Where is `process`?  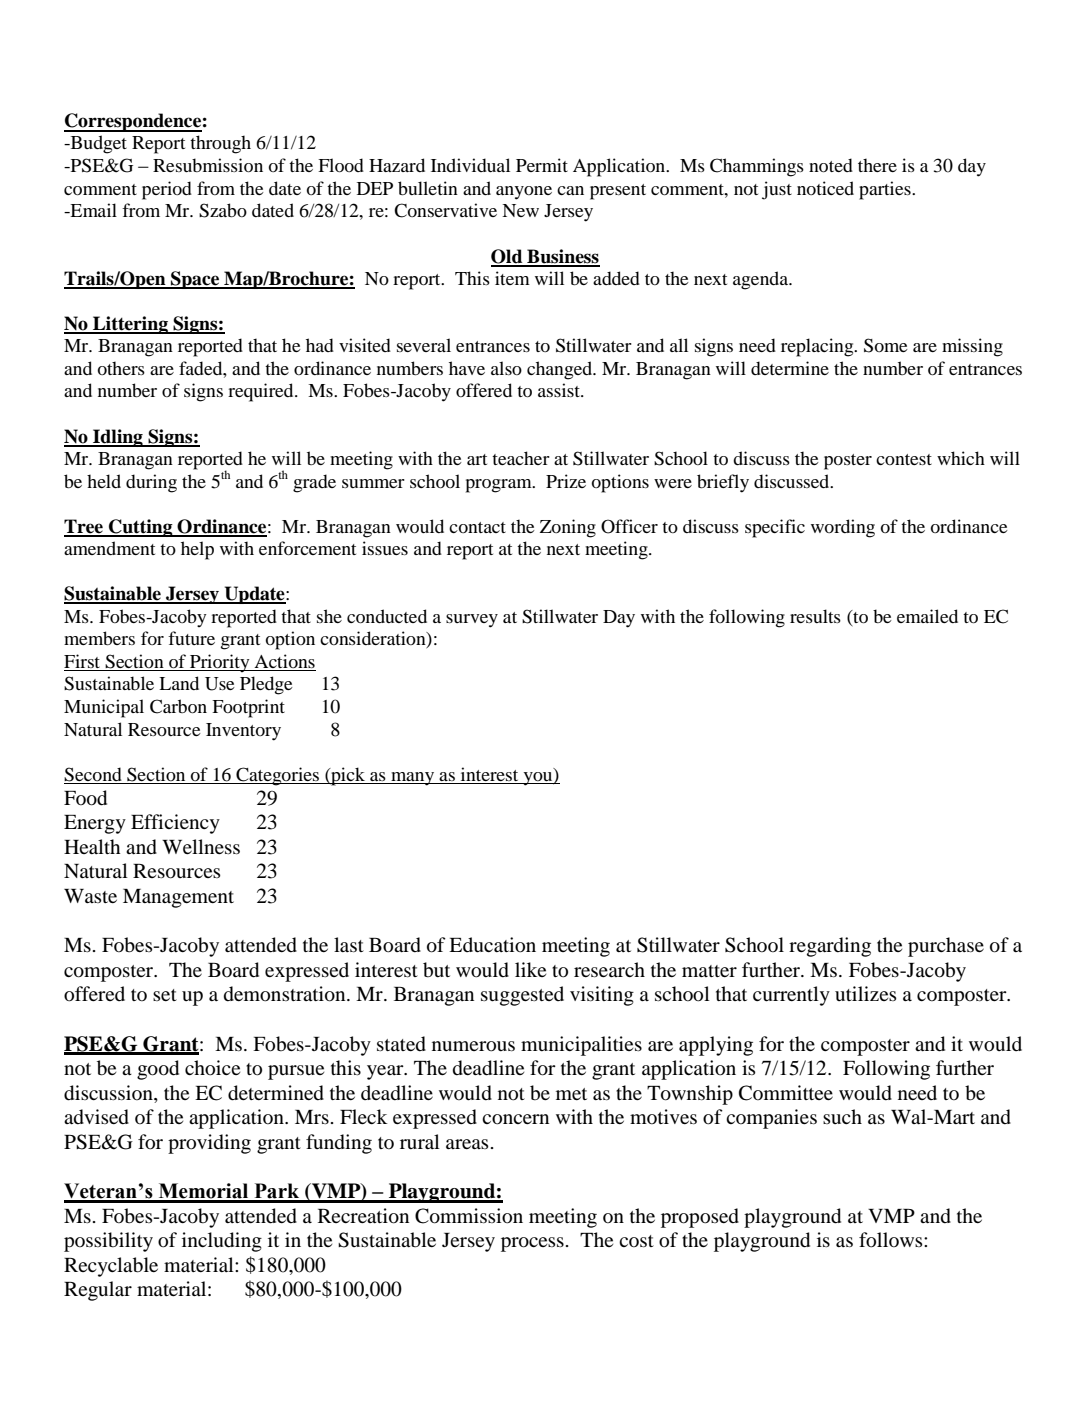
process is located at coordinates (532, 1244).
